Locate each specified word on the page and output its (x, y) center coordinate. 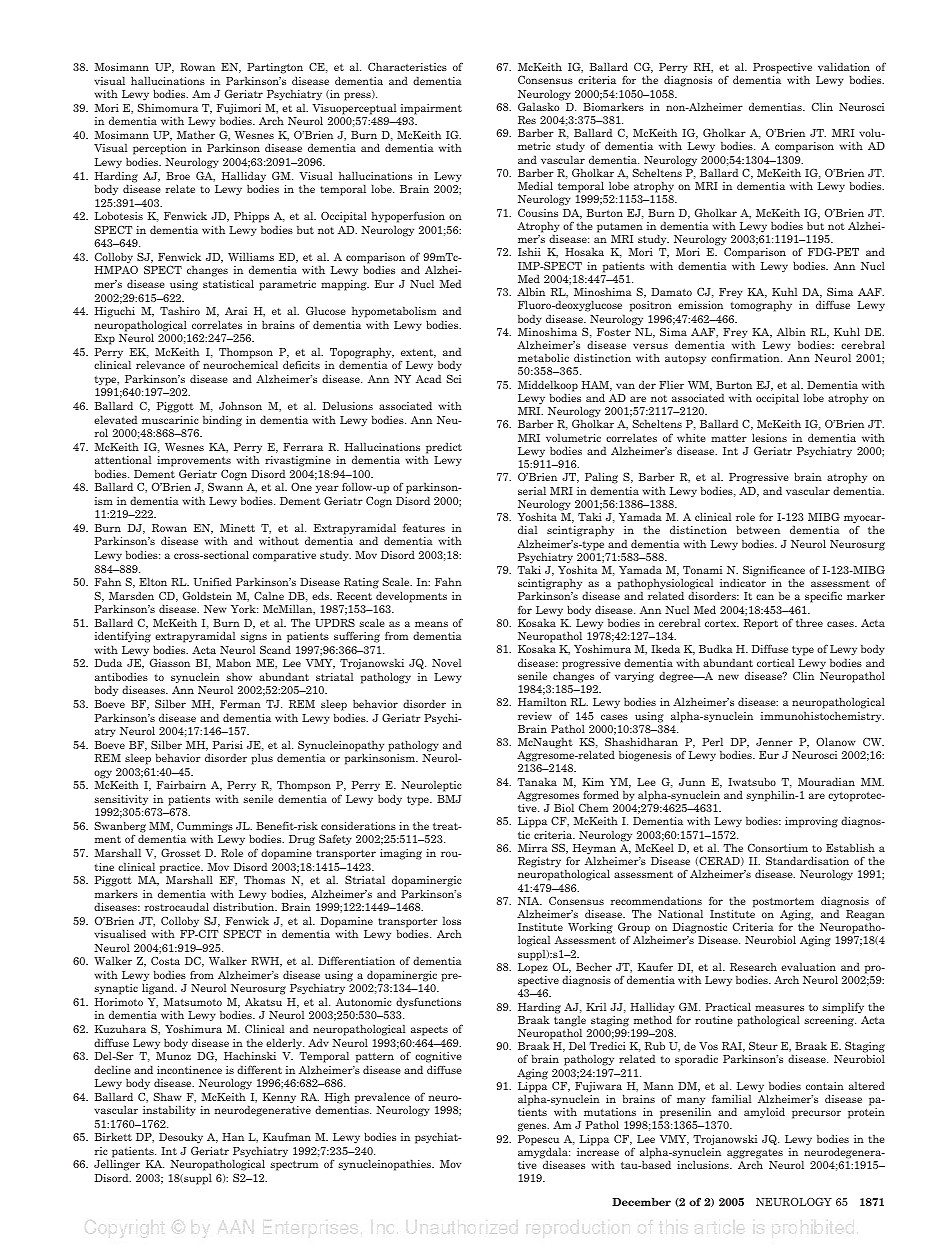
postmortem (783, 902)
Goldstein (207, 595)
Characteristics (407, 66)
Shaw (168, 1096)
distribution (245, 906)
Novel (446, 662)
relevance (160, 364)
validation (844, 66)
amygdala (544, 1153)
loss (452, 920)
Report (760, 624)
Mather (196, 134)
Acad (428, 378)
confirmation (746, 357)
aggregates (755, 1155)
